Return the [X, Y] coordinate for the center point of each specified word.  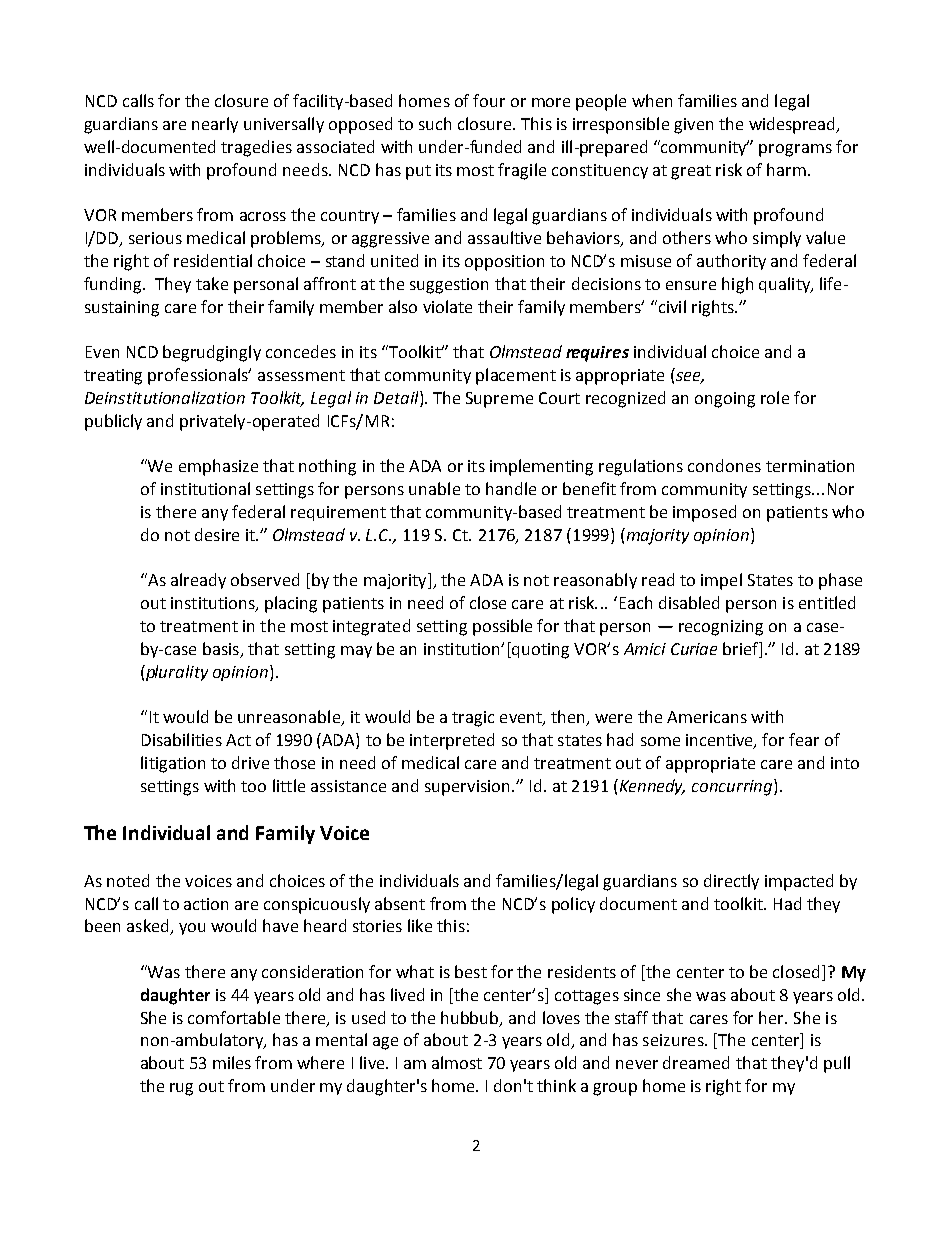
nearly [215, 125]
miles [232, 1062]
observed [265, 579]
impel [721, 581]
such [435, 123]
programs [795, 150]
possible [502, 627]
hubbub [471, 1018]
